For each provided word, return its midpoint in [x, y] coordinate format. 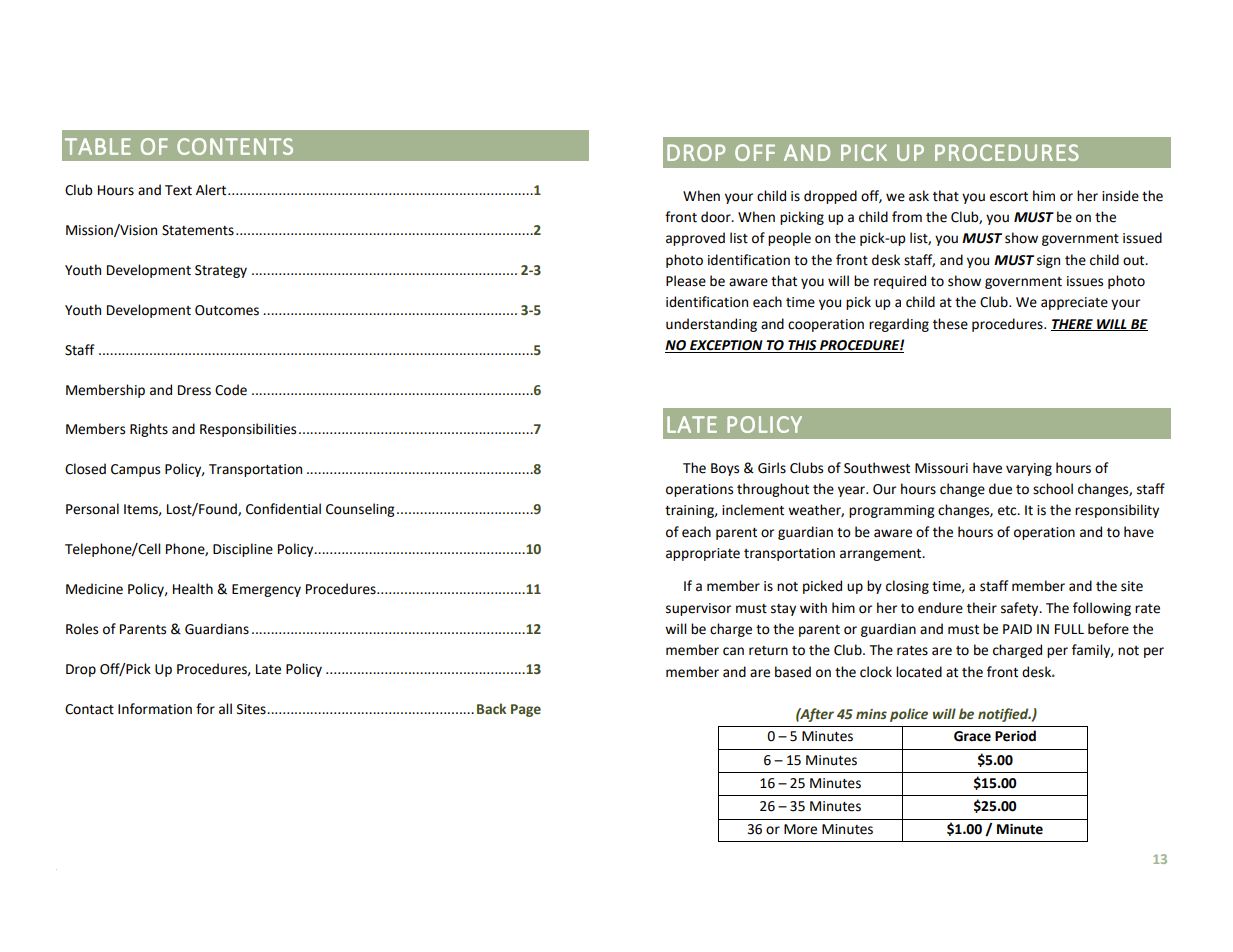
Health [193, 589]
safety [1021, 609]
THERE [1073, 325]
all [225, 709]
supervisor [698, 609]
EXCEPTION [726, 346]
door [717, 217]
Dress [194, 390]
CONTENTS [235, 146]
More [800, 829]
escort [1009, 197]
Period [1015, 736]
